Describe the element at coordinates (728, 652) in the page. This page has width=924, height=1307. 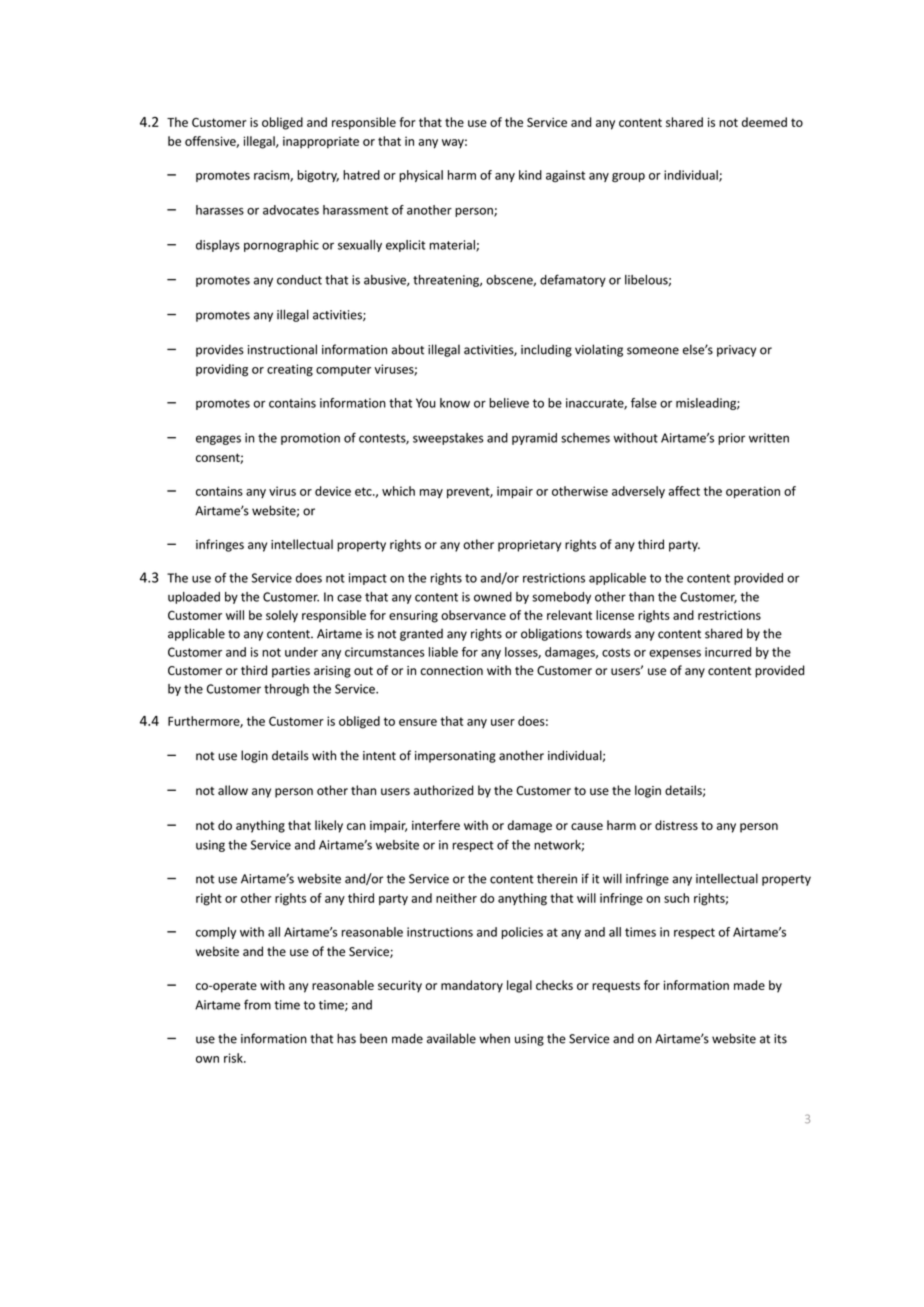
I see `incurred` at that location.
